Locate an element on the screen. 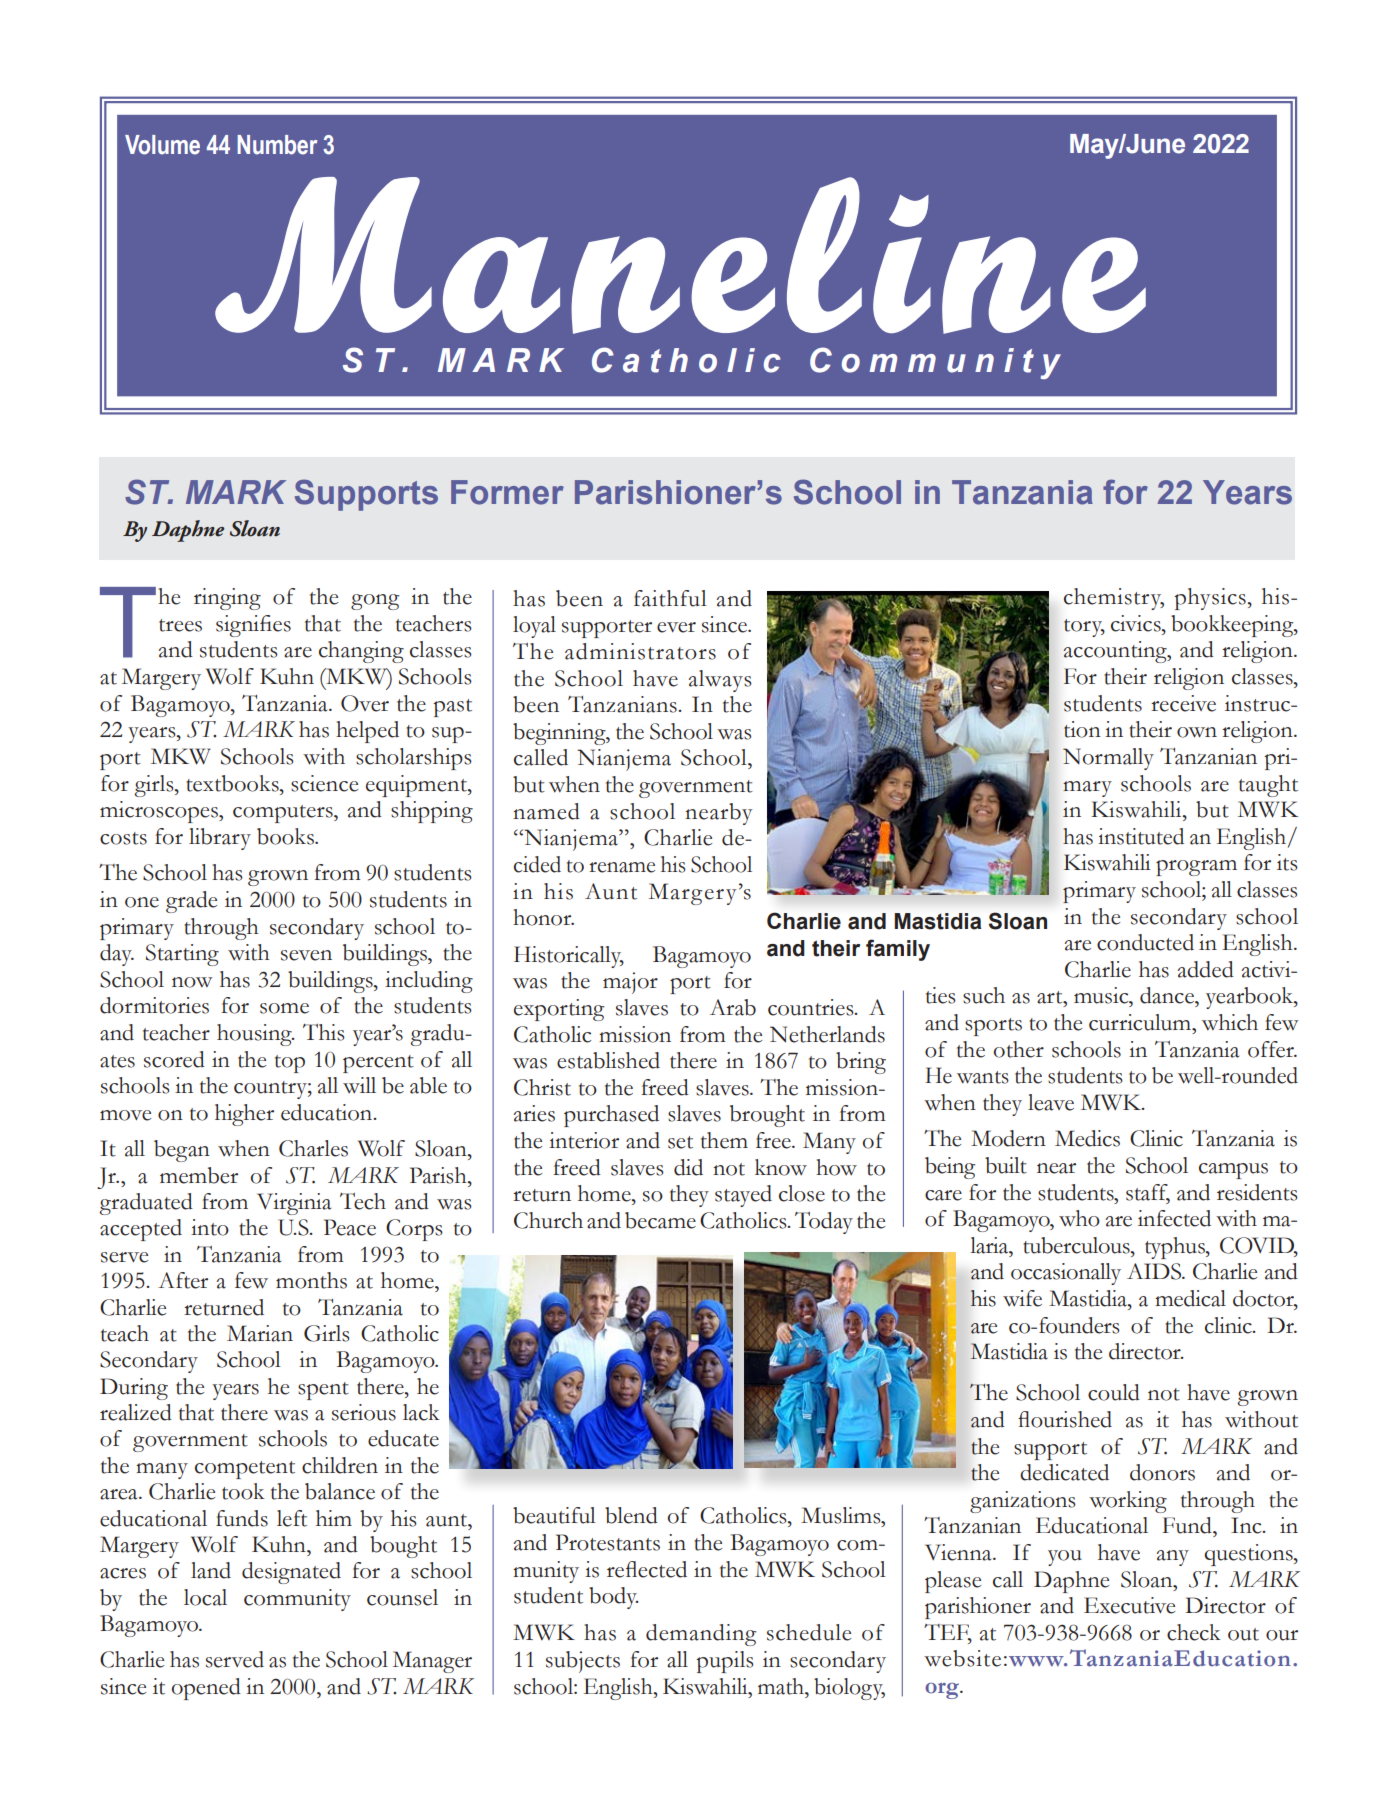 This screenshot has height=1796, width=1397. always is located at coordinates (720, 681).
